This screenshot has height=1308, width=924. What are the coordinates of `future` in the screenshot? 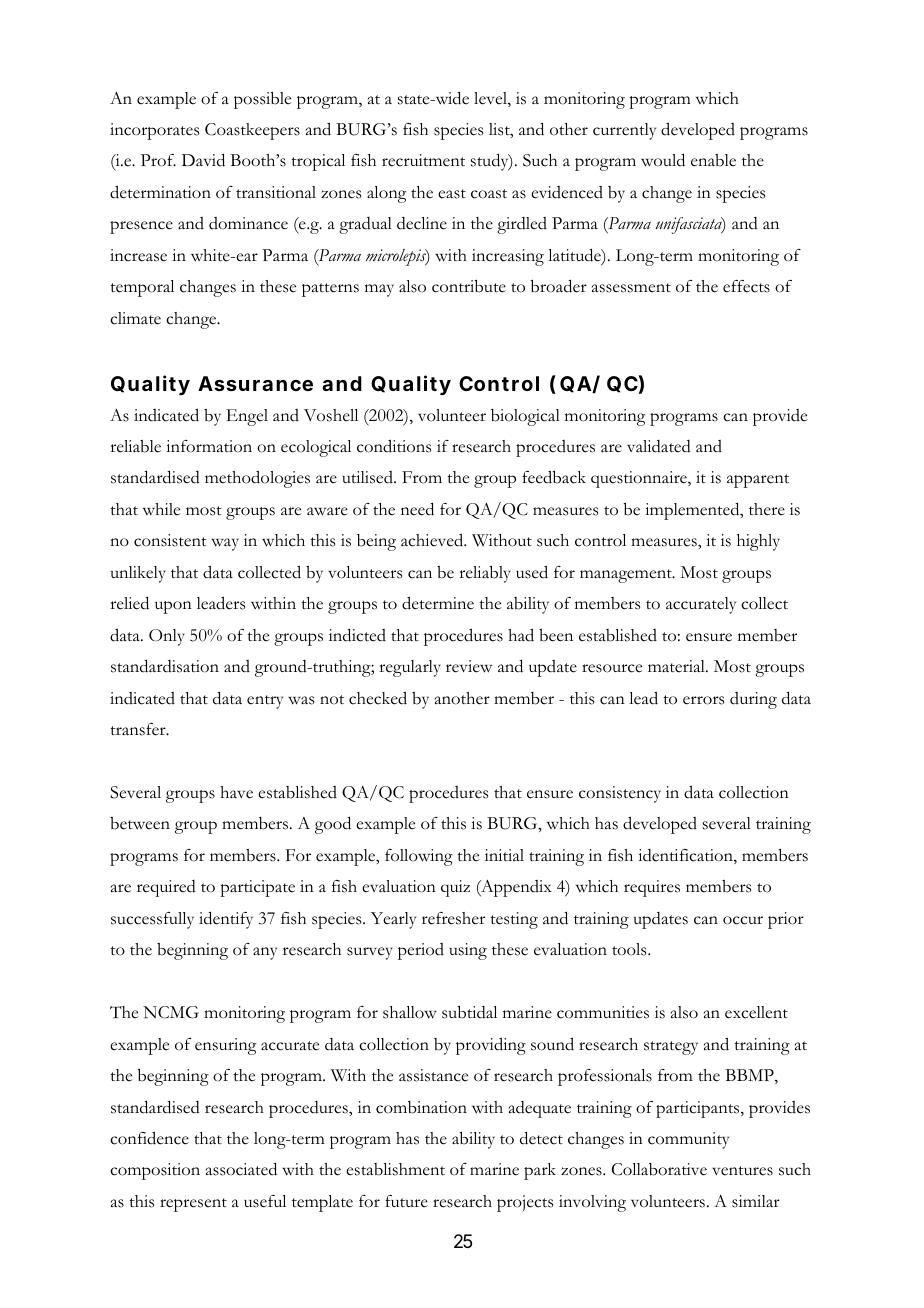 It's located at (406, 1201).
